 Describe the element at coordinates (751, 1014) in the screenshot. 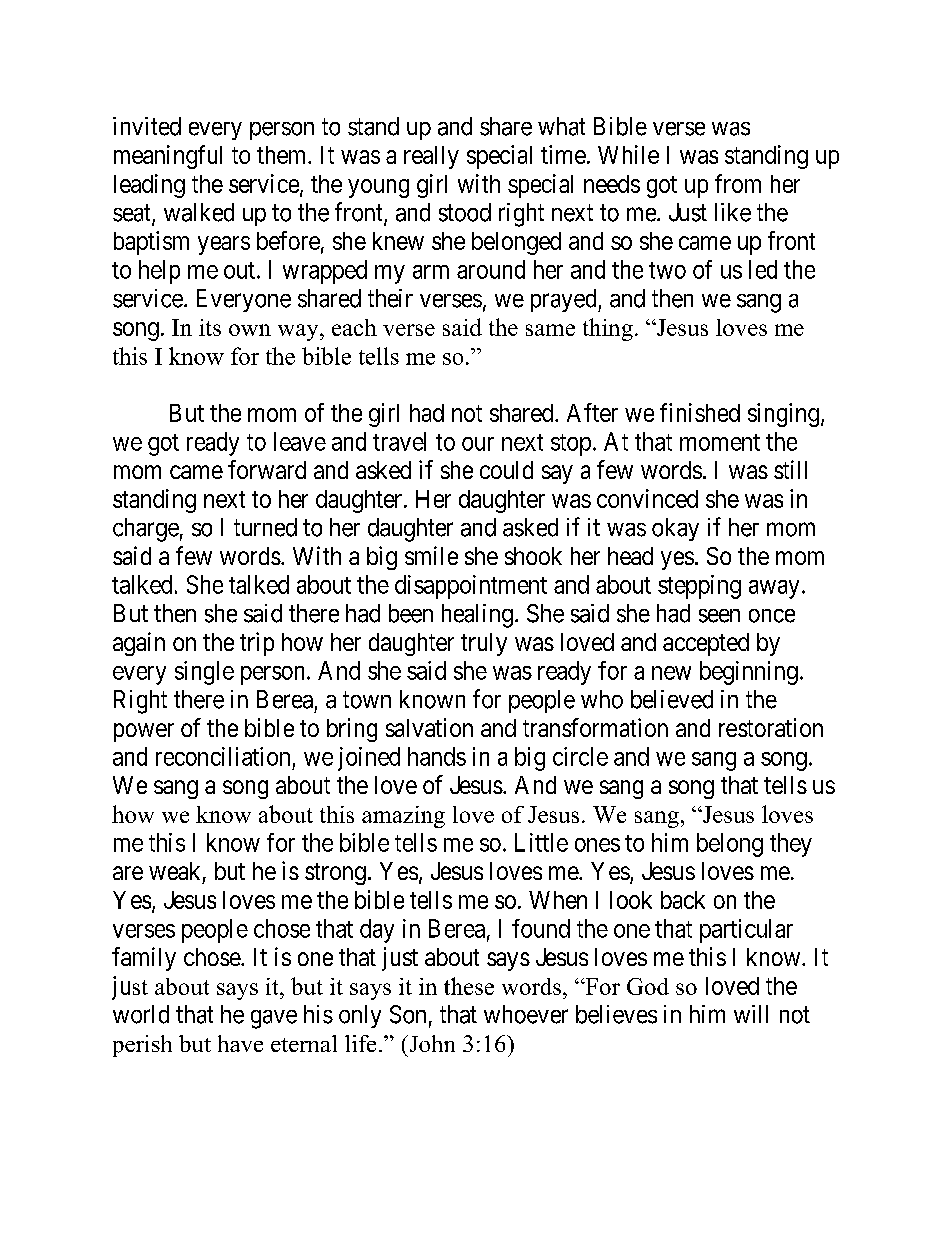

I see `will` at that location.
